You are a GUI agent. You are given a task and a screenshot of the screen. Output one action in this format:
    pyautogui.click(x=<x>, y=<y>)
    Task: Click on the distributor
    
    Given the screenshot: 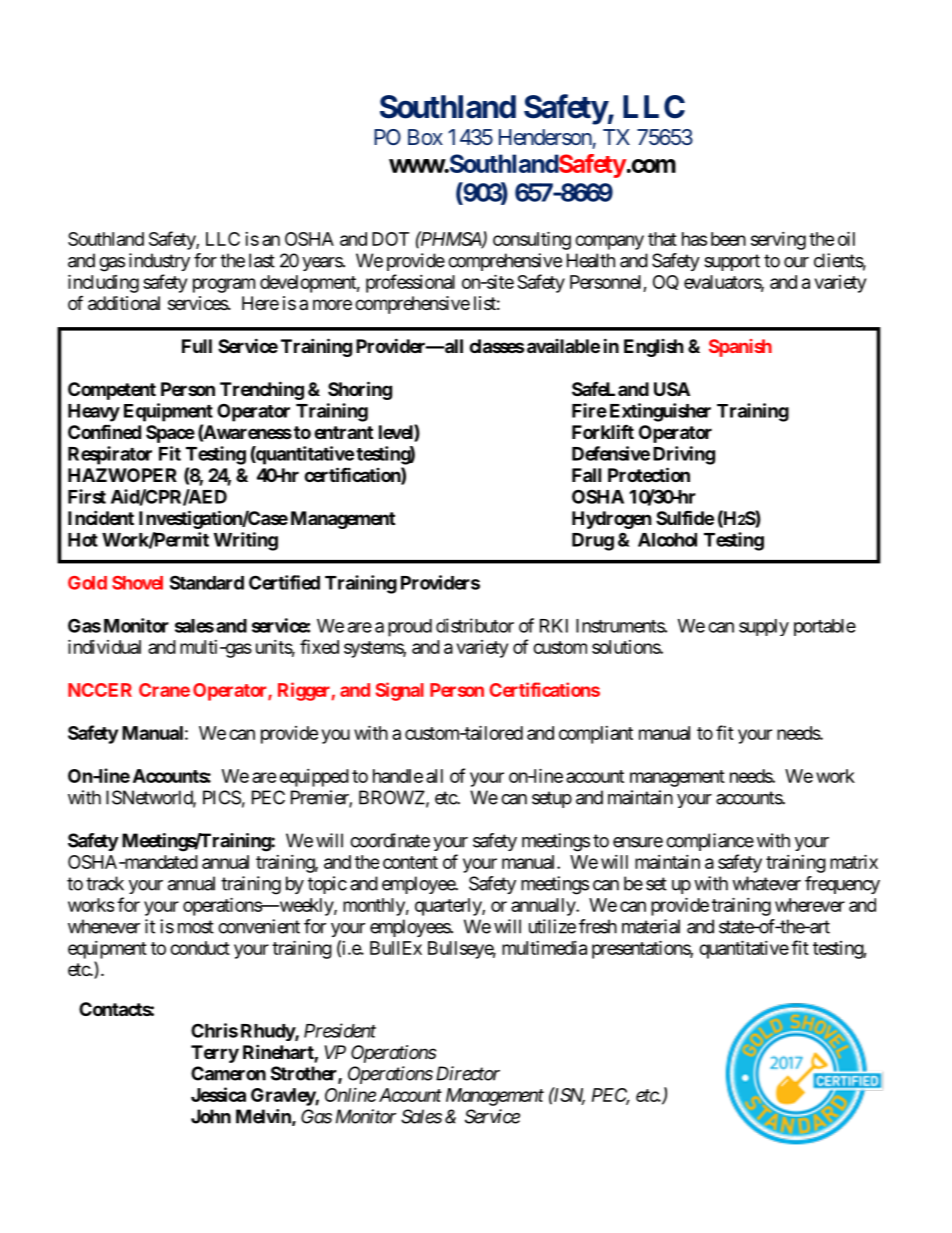 What is the action you would take?
    pyautogui.click(x=475, y=625)
